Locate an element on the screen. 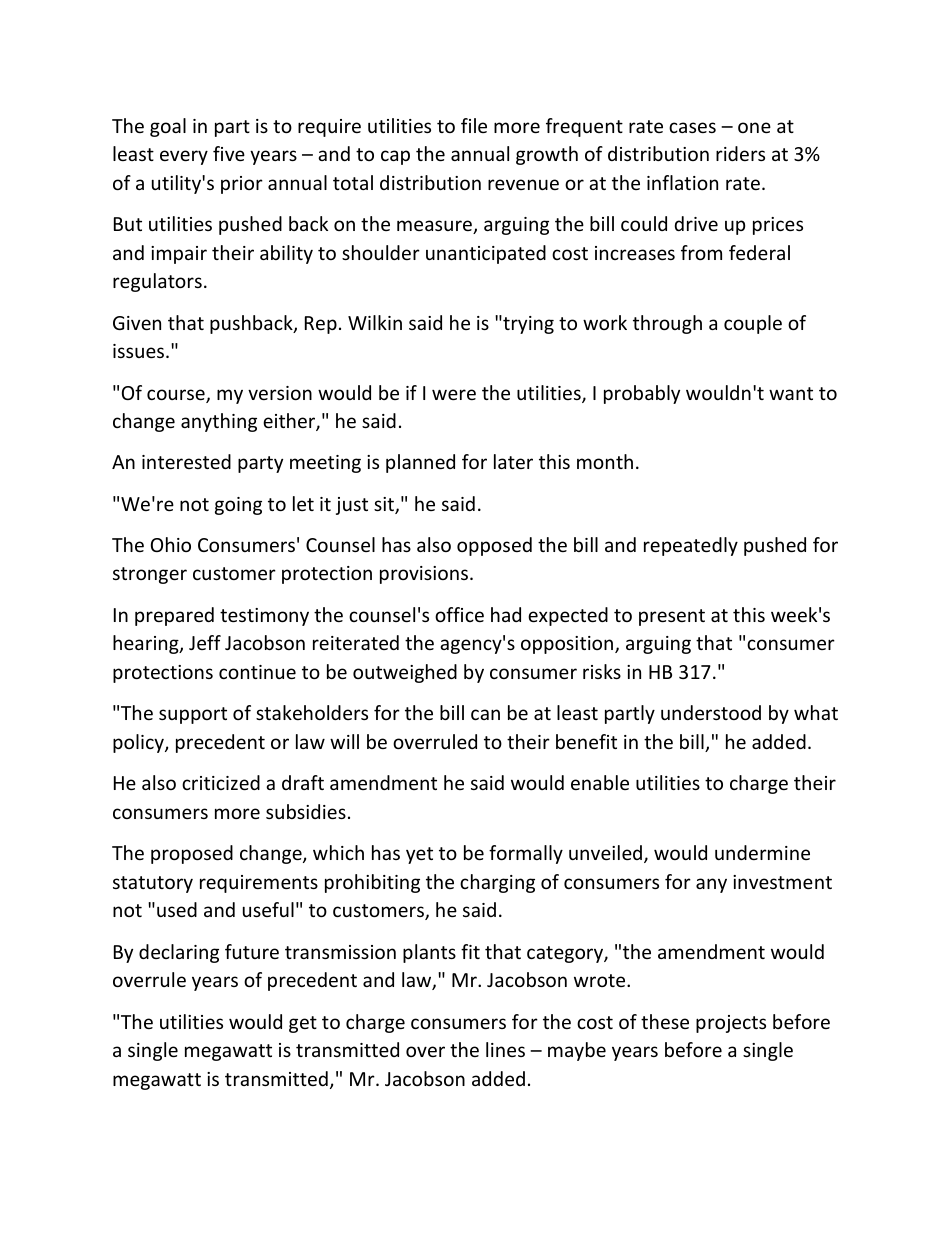 Image resolution: width=952 pixels, height=1233 pixels. repeatedly is located at coordinates (691, 546).
